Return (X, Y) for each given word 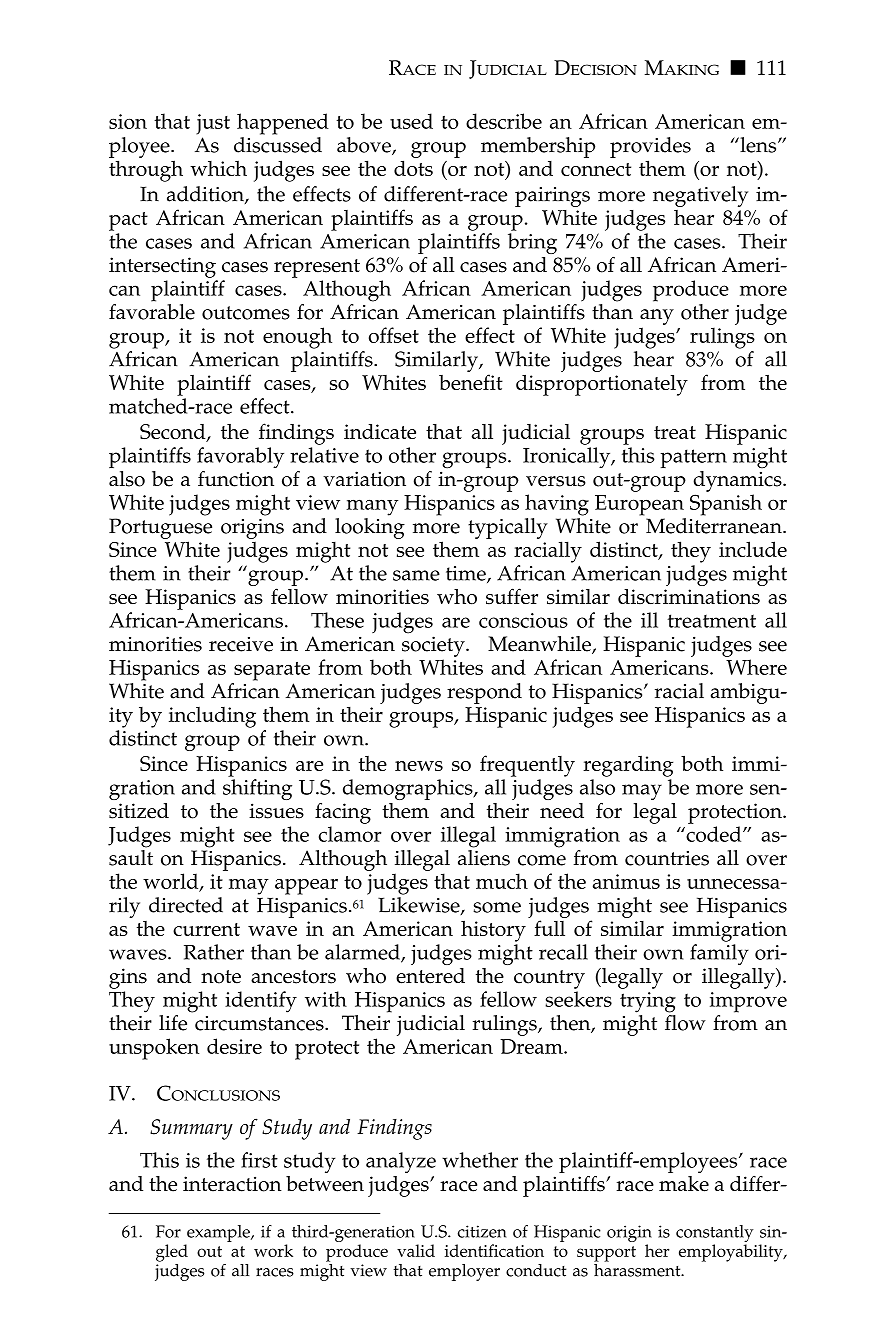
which (218, 168)
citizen (482, 1231)
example (219, 1233)
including (212, 717)
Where (756, 667)
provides (650, 147)
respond (484, 693)
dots (413, 168)
